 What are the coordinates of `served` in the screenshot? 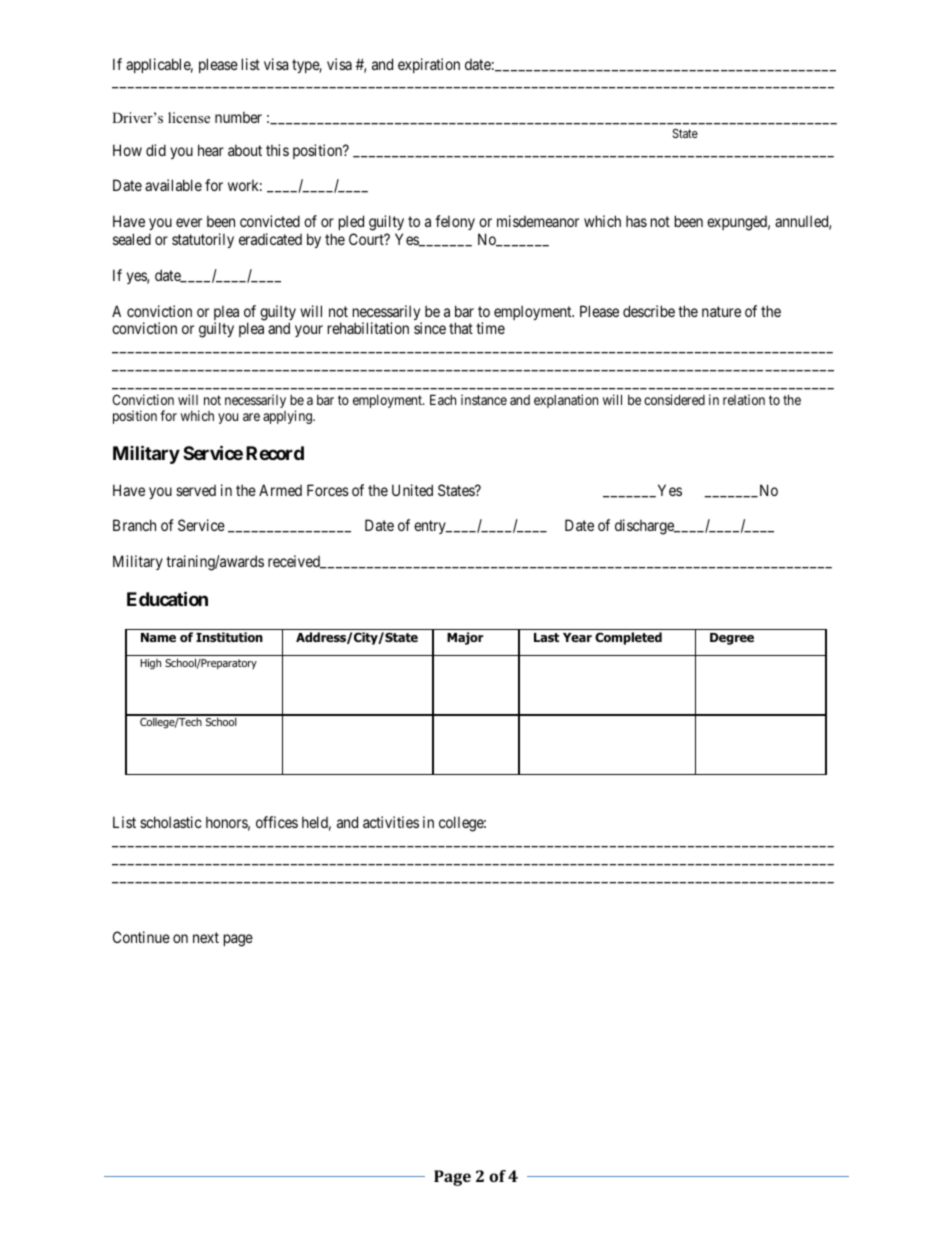 It's located at (196, 490).
